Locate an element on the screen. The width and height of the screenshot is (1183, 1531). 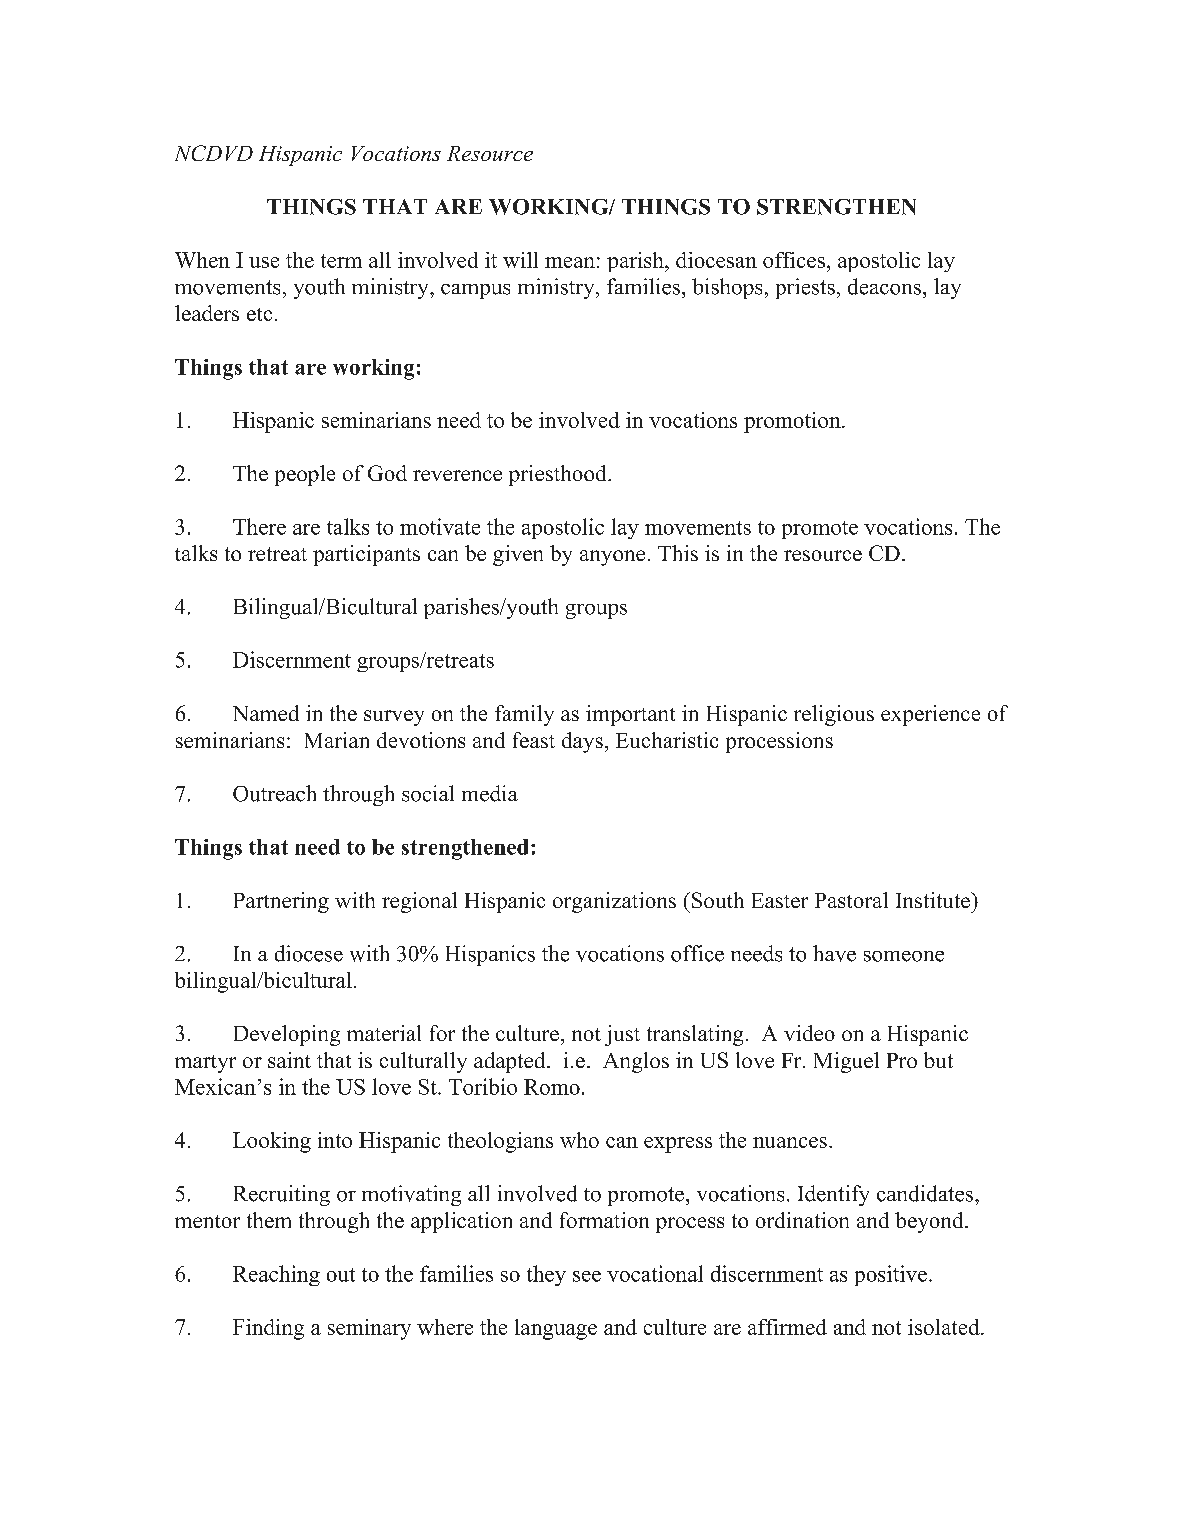
mean is located at coordinates (570, 262).
